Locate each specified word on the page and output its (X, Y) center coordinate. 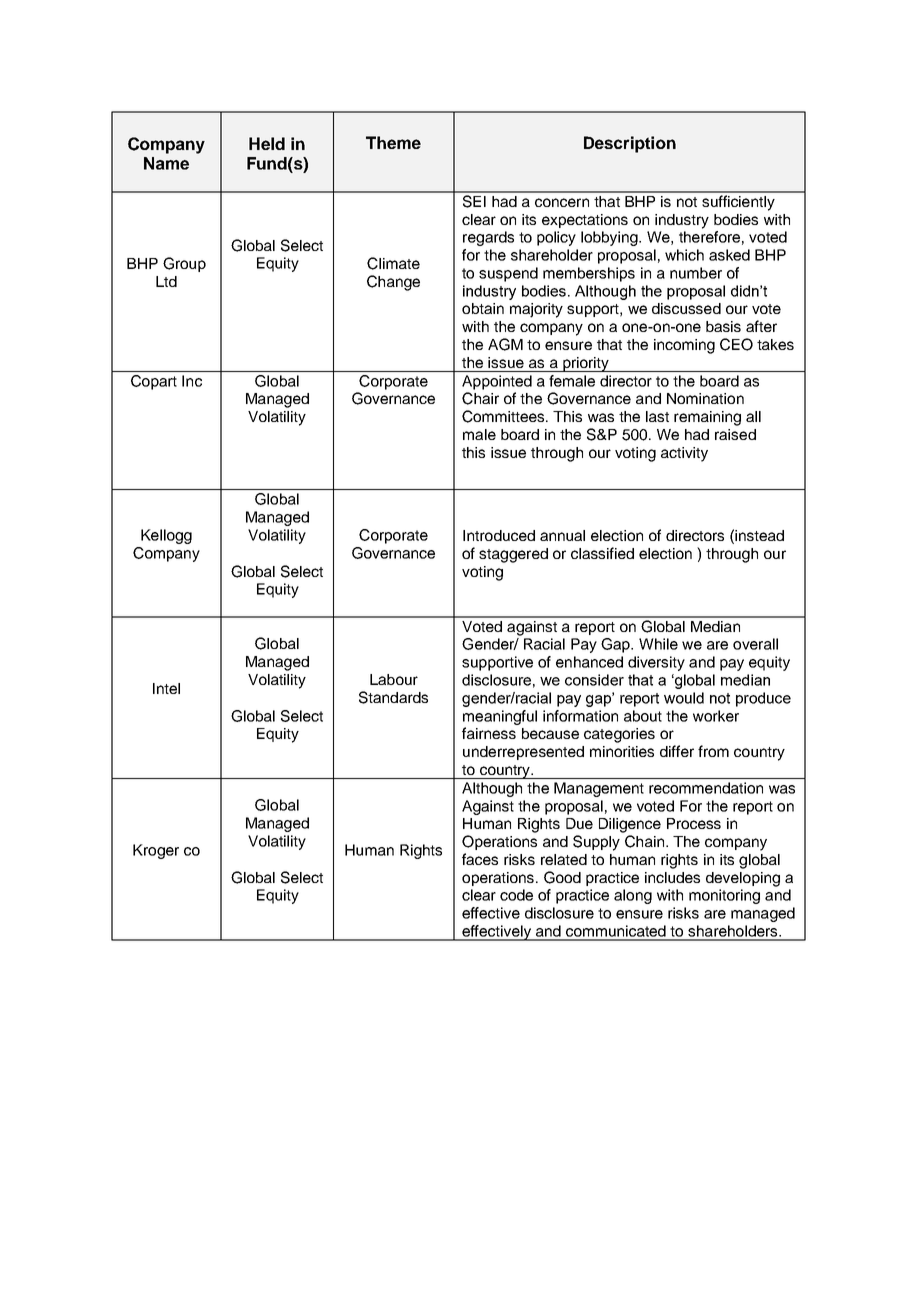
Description (630, 144)
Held (267, 143)
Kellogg (166, 536)
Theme (393, 142)
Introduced (499, 535)
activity (684, 454)
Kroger (156, 851)
